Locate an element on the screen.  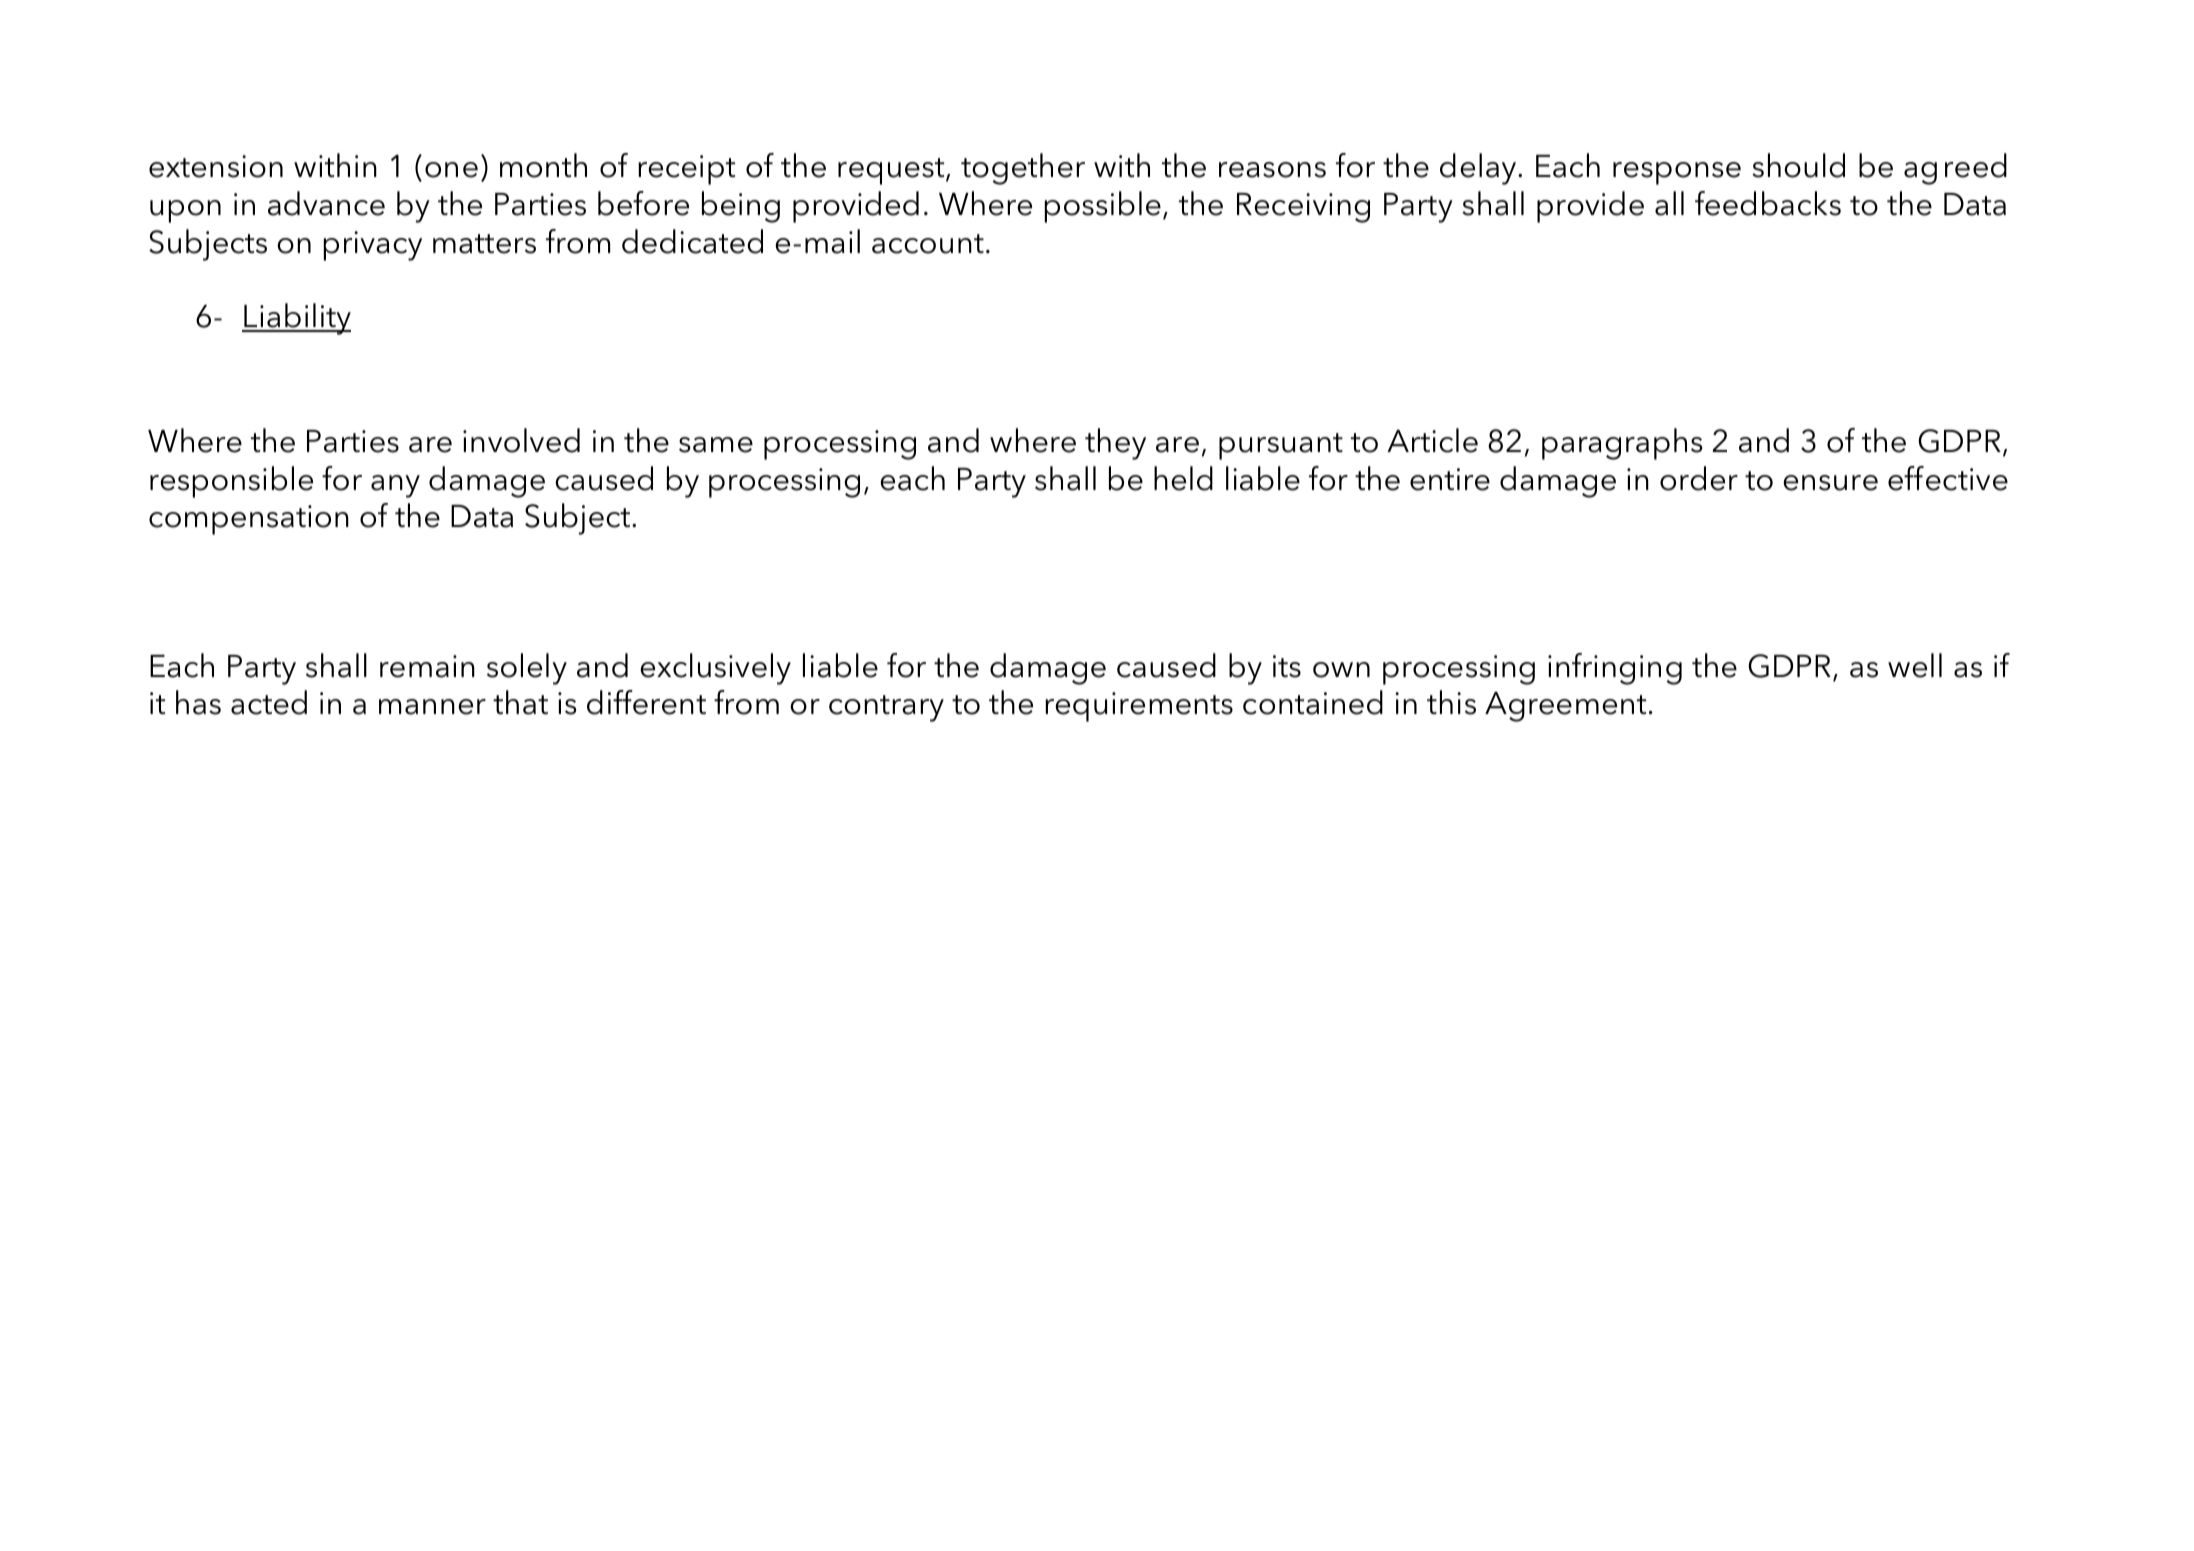
response is located at coordinates (1677, 173).
